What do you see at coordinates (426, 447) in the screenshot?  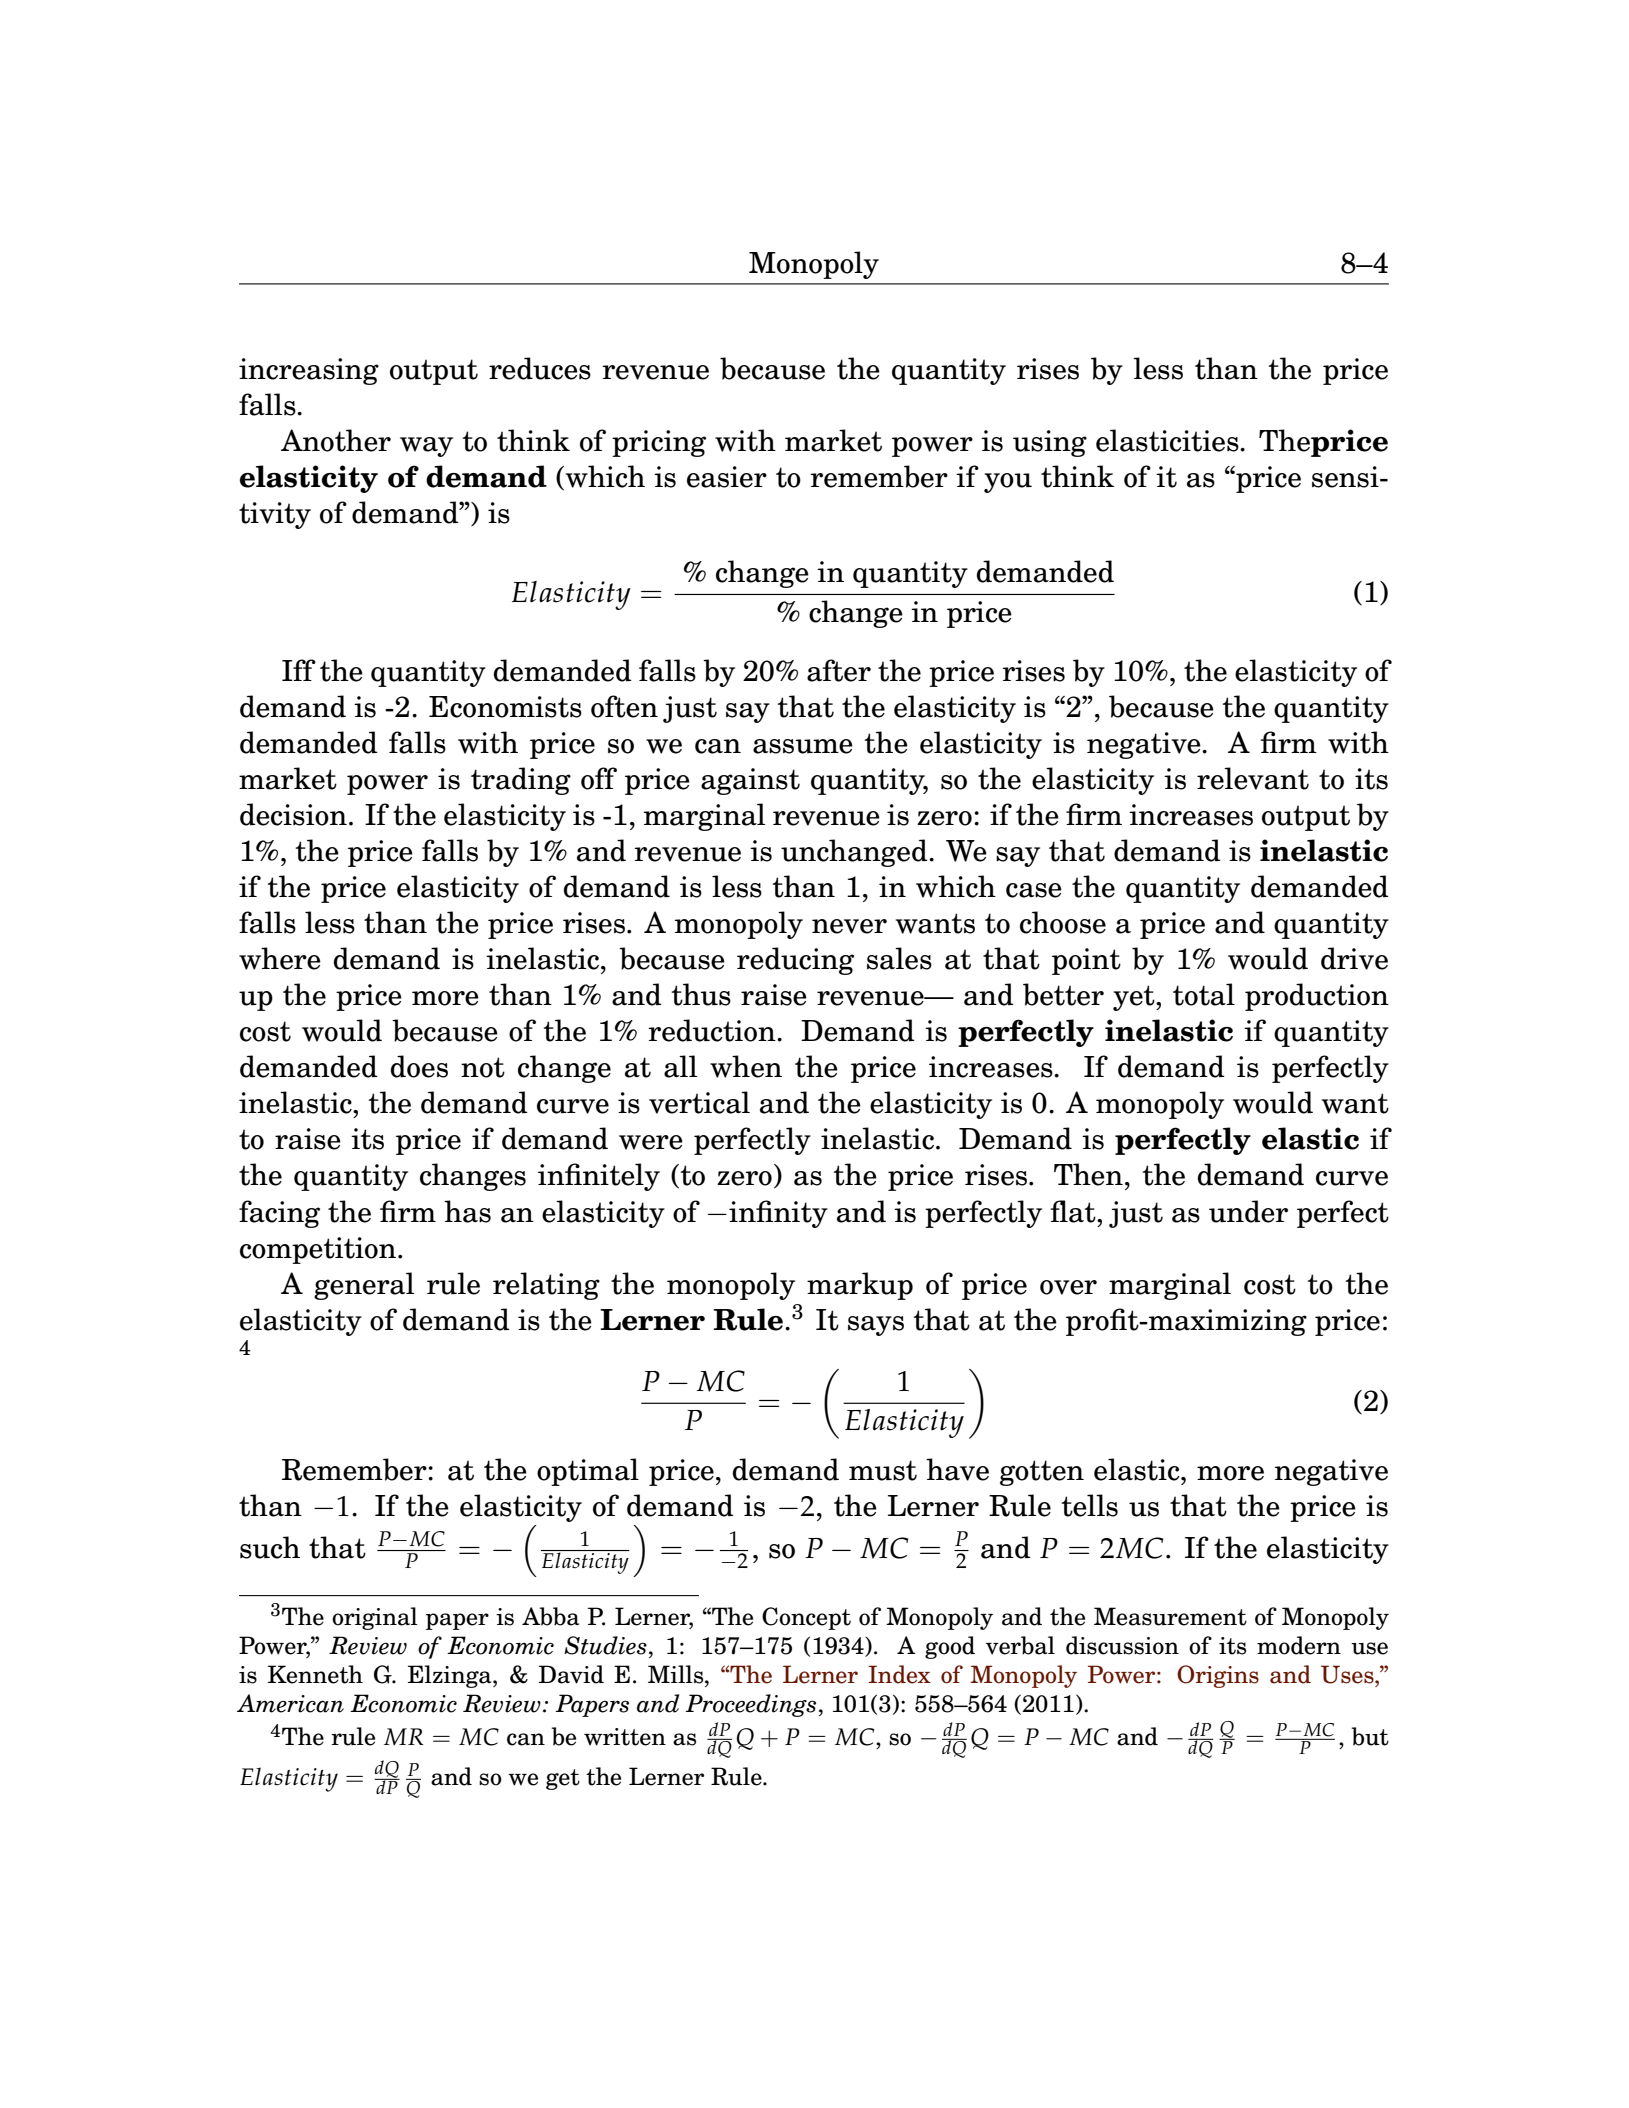 I see `way` at bounding box center [426, 447].
